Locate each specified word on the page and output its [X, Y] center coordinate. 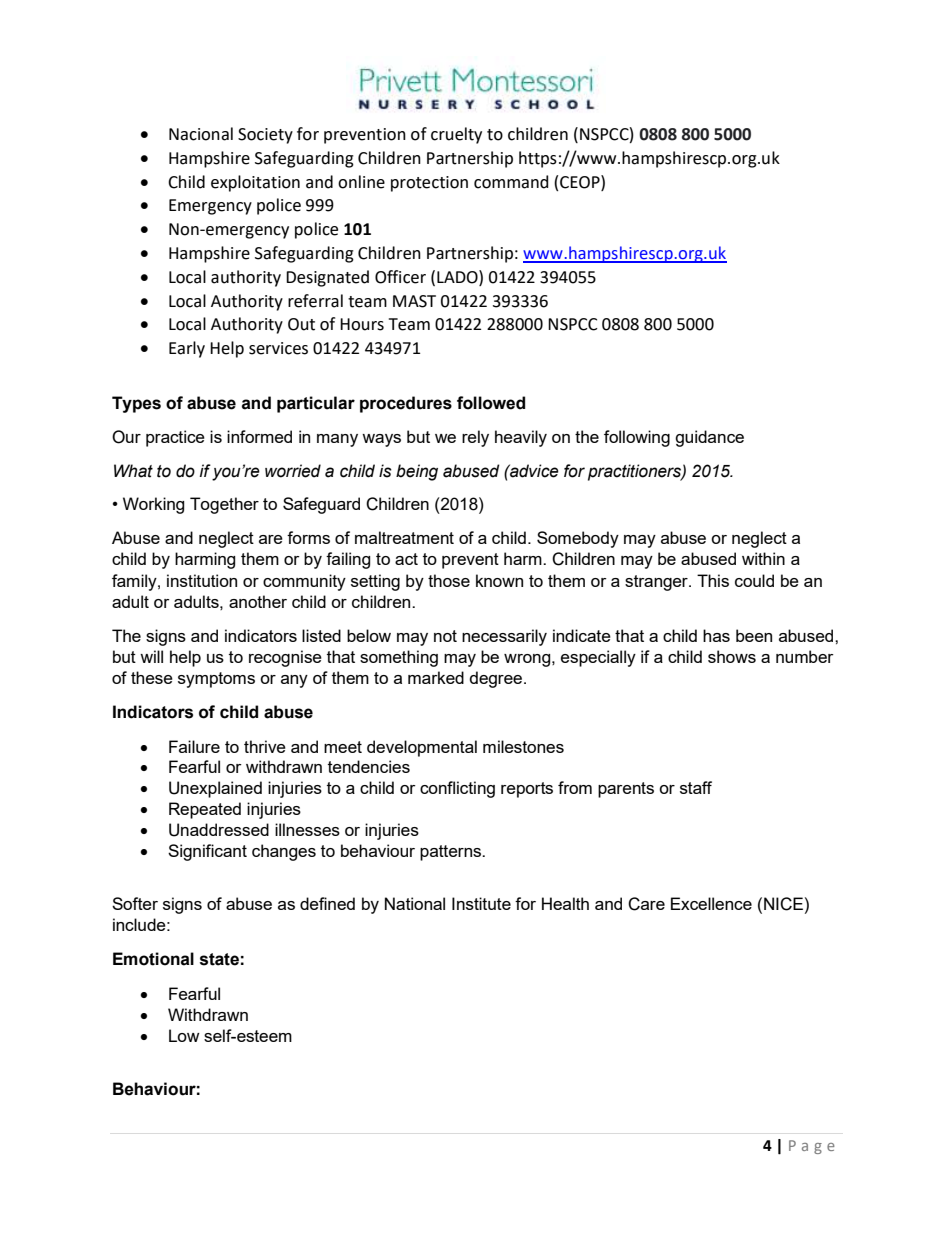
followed [491, 403]
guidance [709, 438]
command [511, 182]
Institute [481, 903]
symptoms [216, 680]
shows [732, 656]
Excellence [711, 903]
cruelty [456, 135]
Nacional [201, 134]
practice [175, 438]
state [219, 959]
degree [495, 679]
